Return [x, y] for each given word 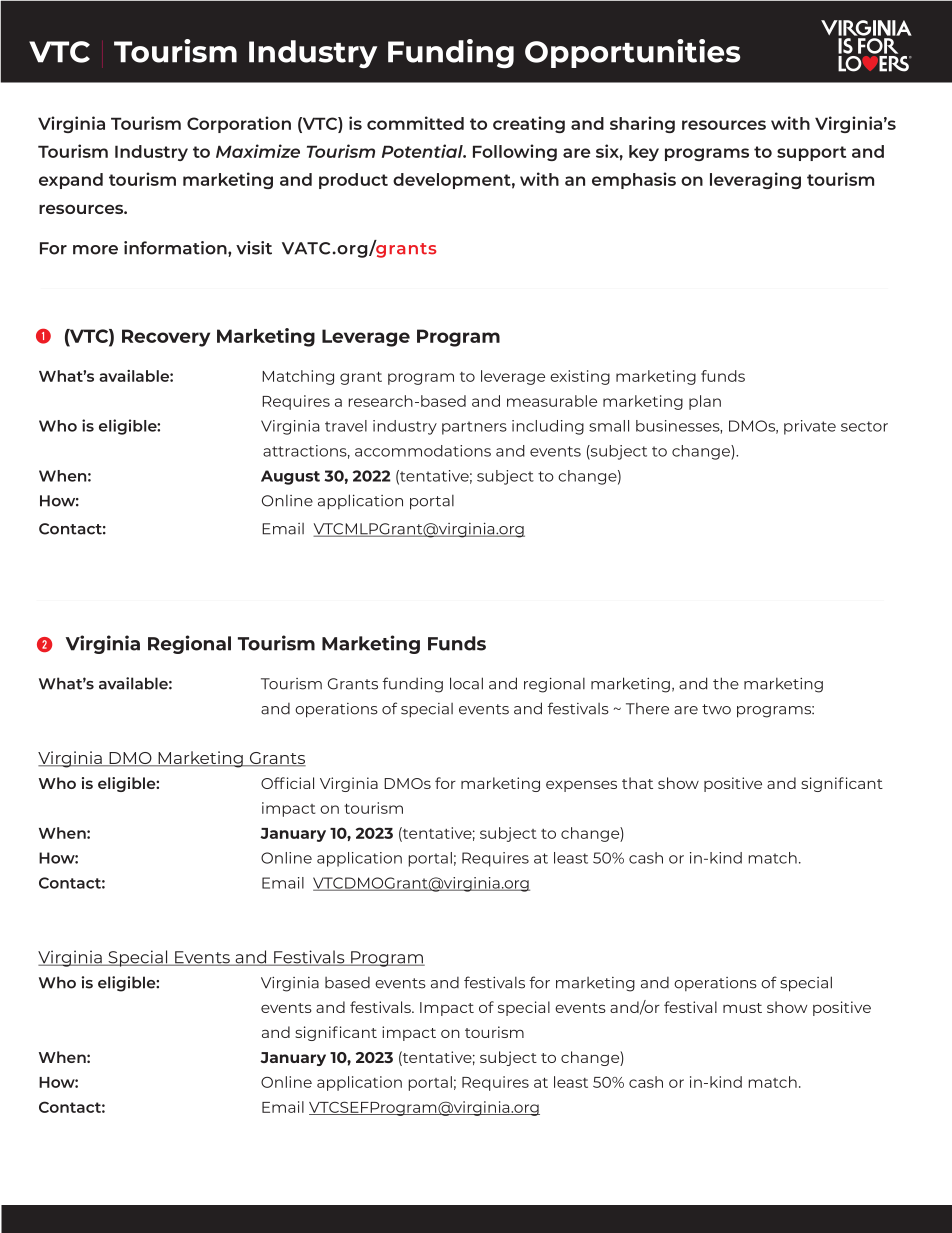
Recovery [166, 338]
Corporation [239, 124]
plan [705, 402]
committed [415, 123]
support [811, 153]
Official [287, 783]
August [290, 477]
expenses [581, 786]
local [466, 683]
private [810, 427]
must [742, 1008]
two [716, 709]
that [637, 783]
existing [580, 377]
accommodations [423, 451]
